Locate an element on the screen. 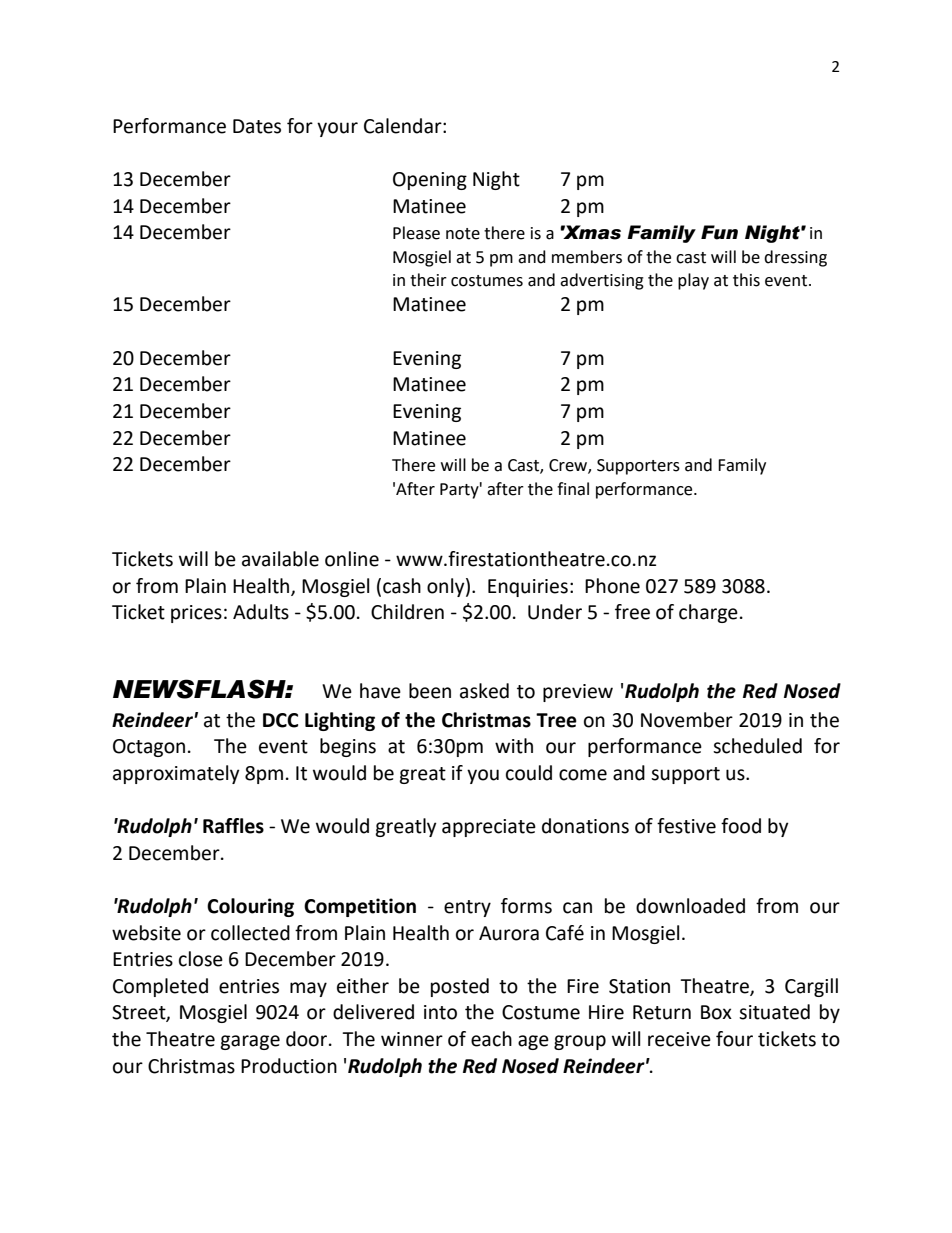 The width and height of the screenshot is (952, 1233). each is located at coordinates (491, 1039).
